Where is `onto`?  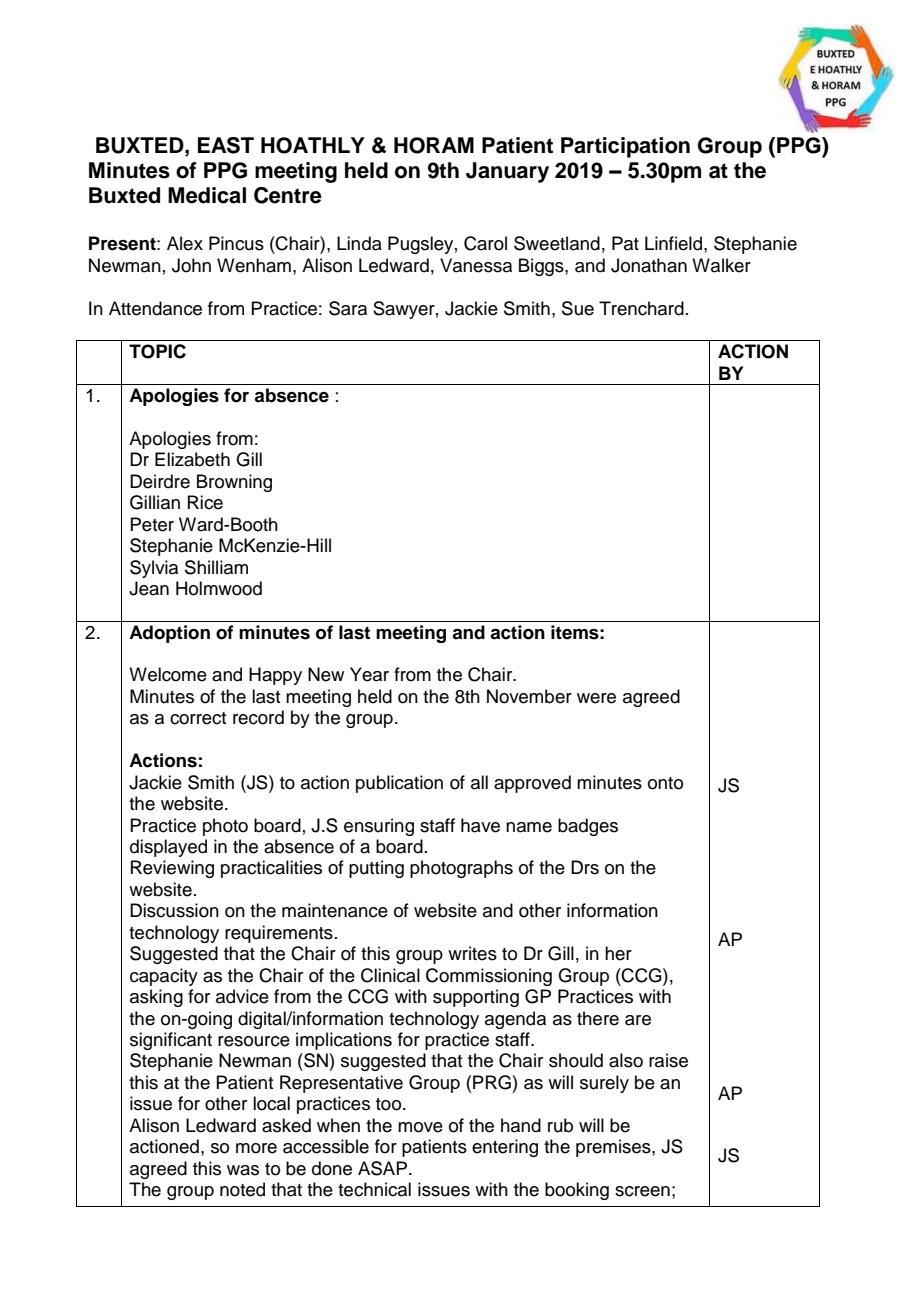
onto is located at coordinates (665, 783).
